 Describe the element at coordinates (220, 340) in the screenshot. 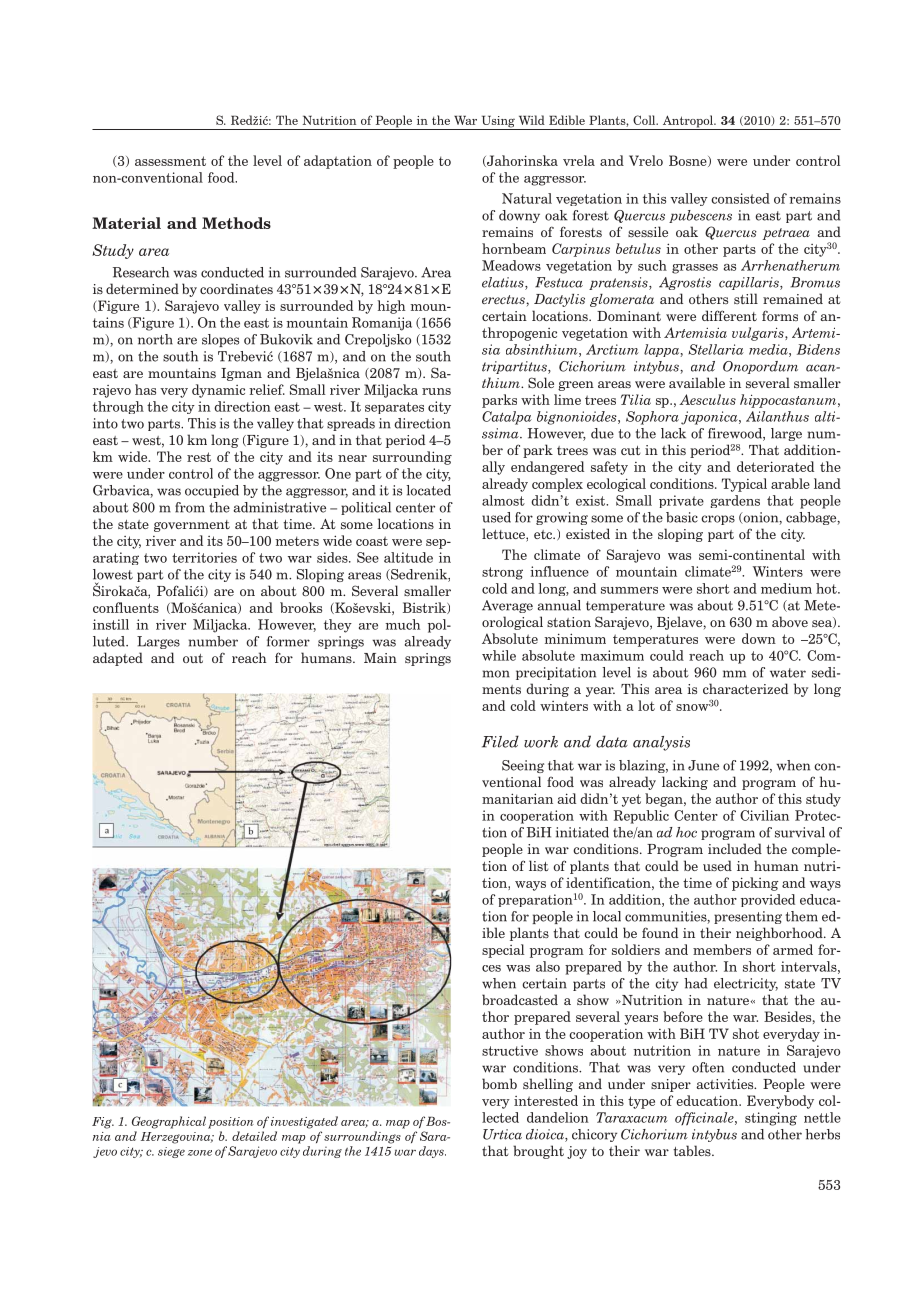

I see `slopes` at that location.
